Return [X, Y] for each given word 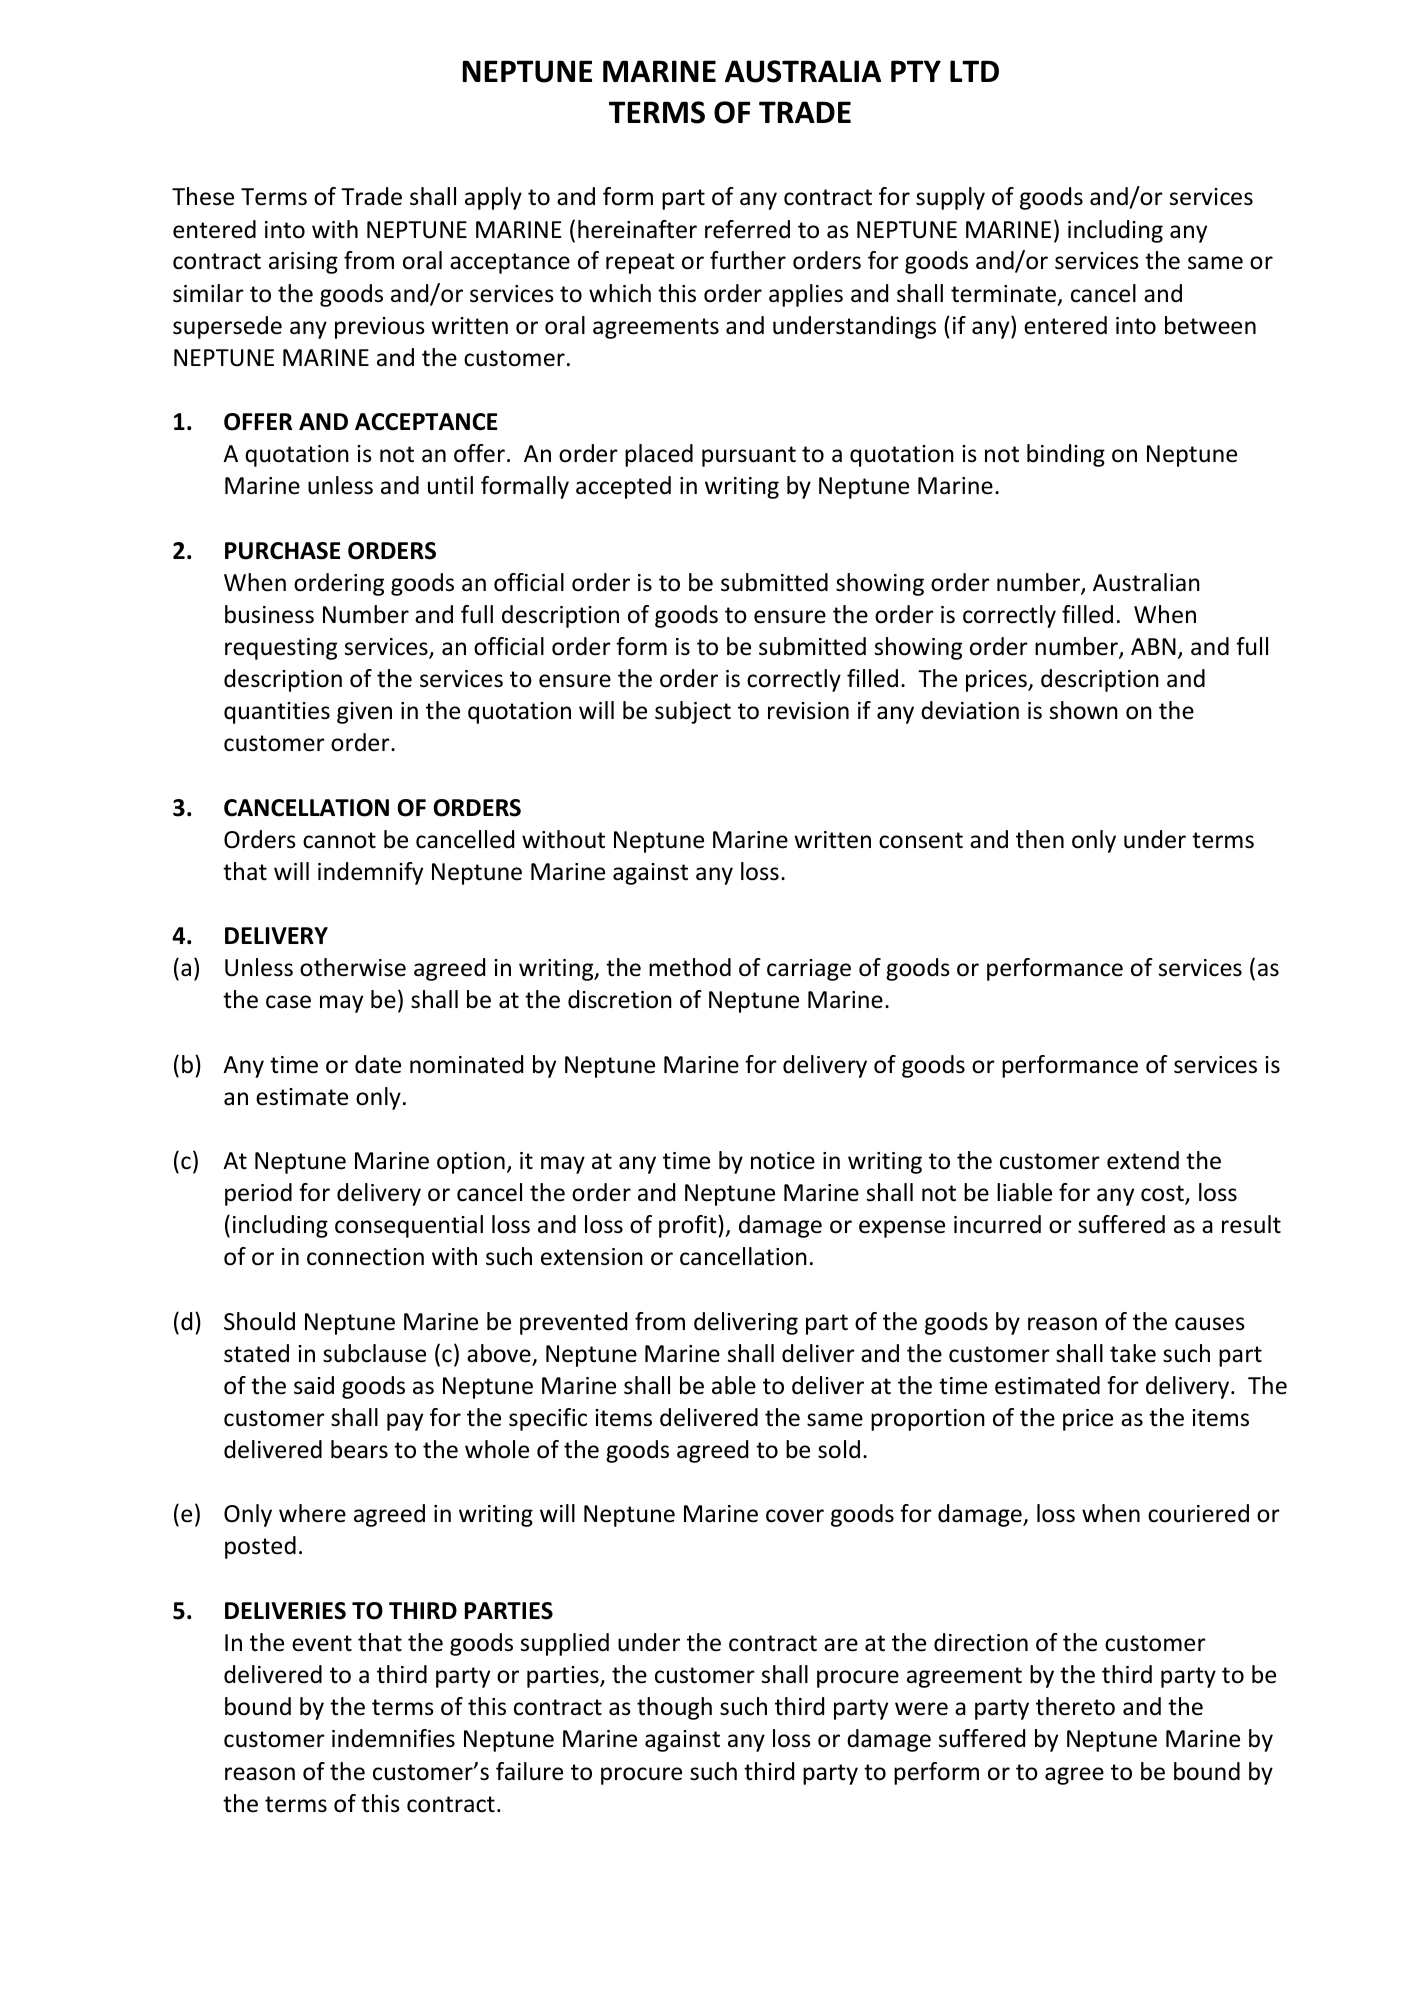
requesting [281, 649]
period [258, 1194]
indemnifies [393, 1738]
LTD [974, 71]
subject [693, 712]
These [203, 196]
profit [689, 1226]
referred [747, 229]
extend [1143, 1160]
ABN [1153, 646]
